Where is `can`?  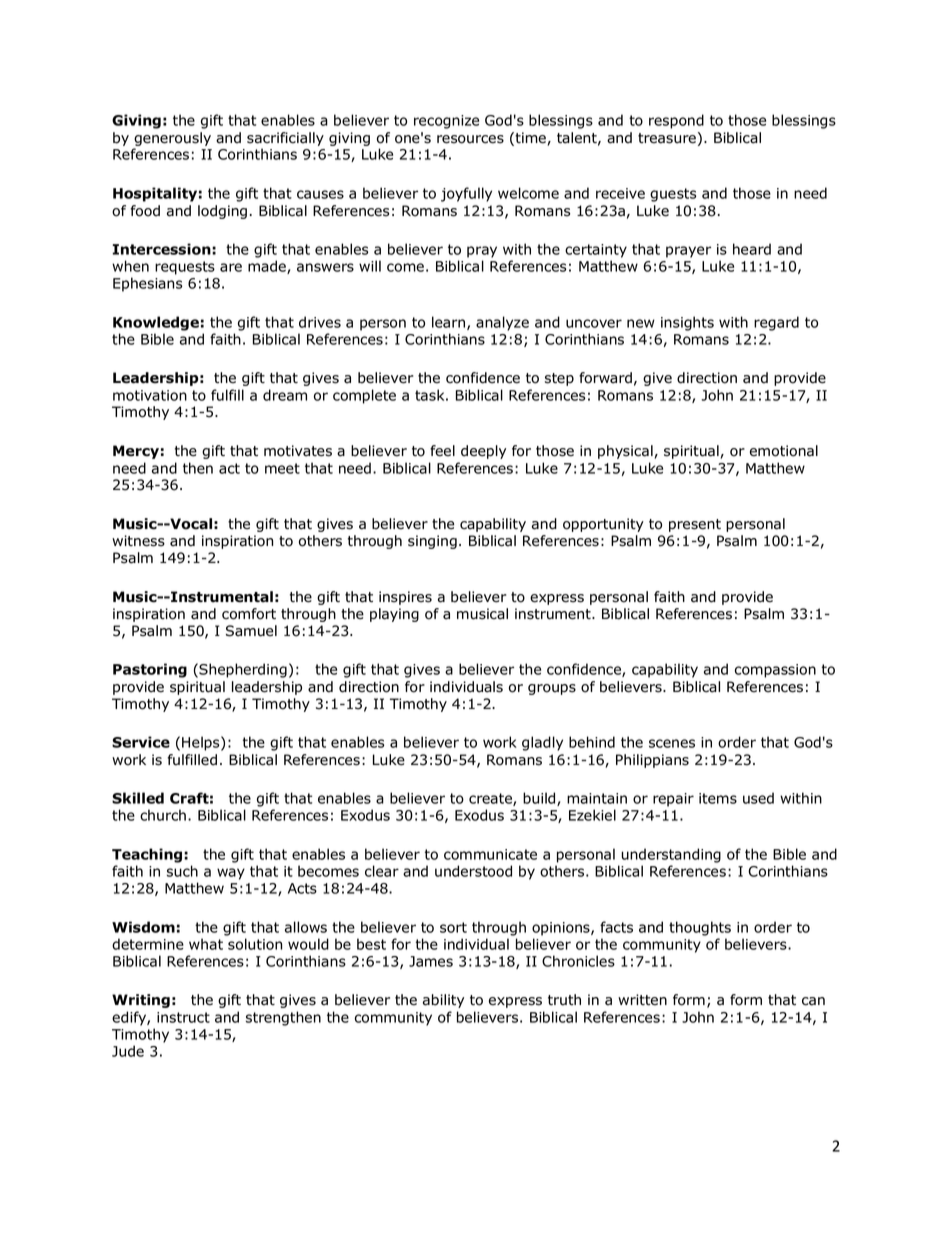 can is located at coordinates (813, 1001).
